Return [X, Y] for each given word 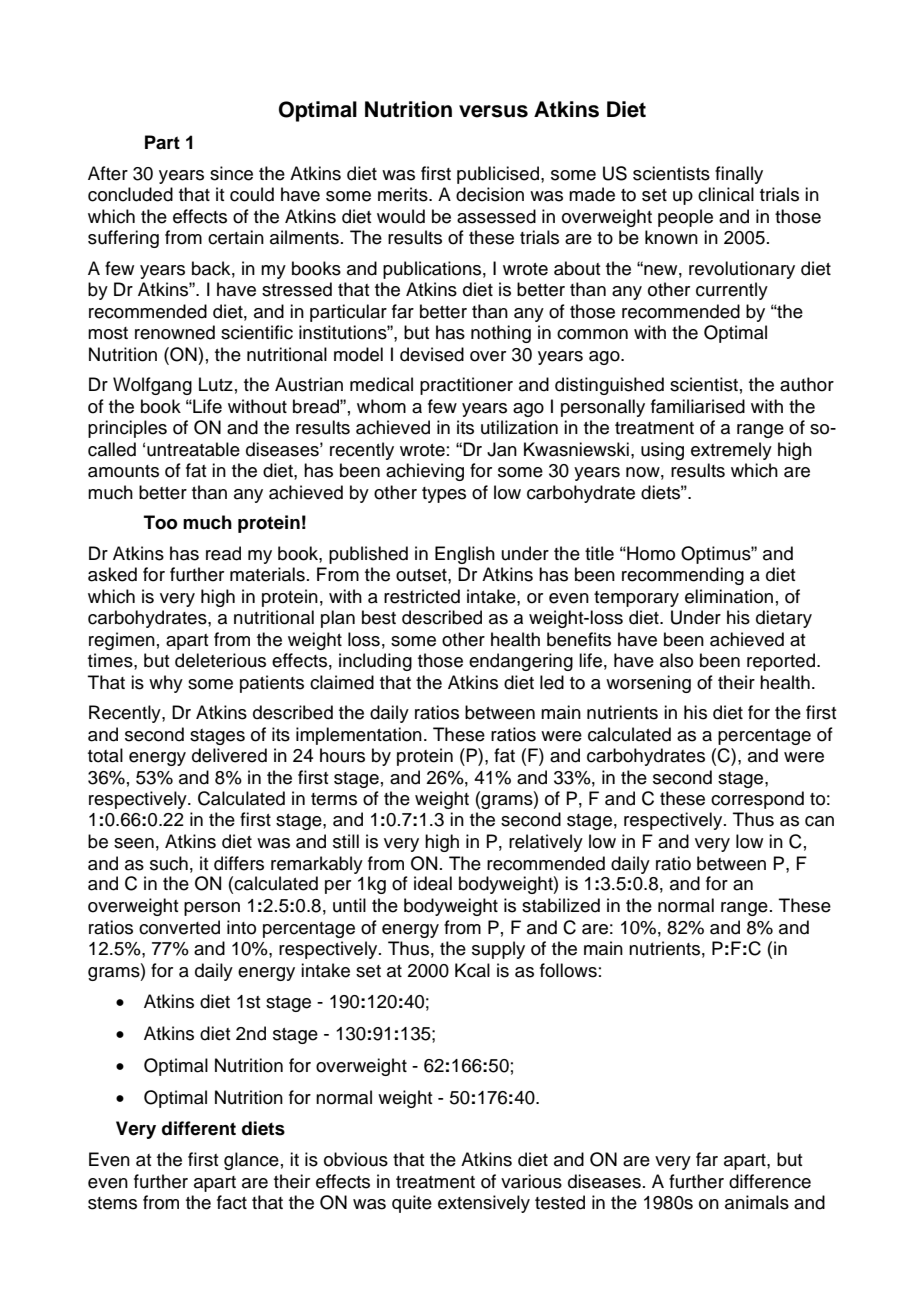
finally [739, 175]
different [199, 1128]
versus [493, 111]
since [231, 173]
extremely [731, 451]
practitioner [466, 386]
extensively [484, 1204]
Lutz [216, 384]
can [819, 821]
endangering [521, 662]
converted [179, 927]
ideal [433, 883]
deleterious [220, 660]
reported [781, 662]
